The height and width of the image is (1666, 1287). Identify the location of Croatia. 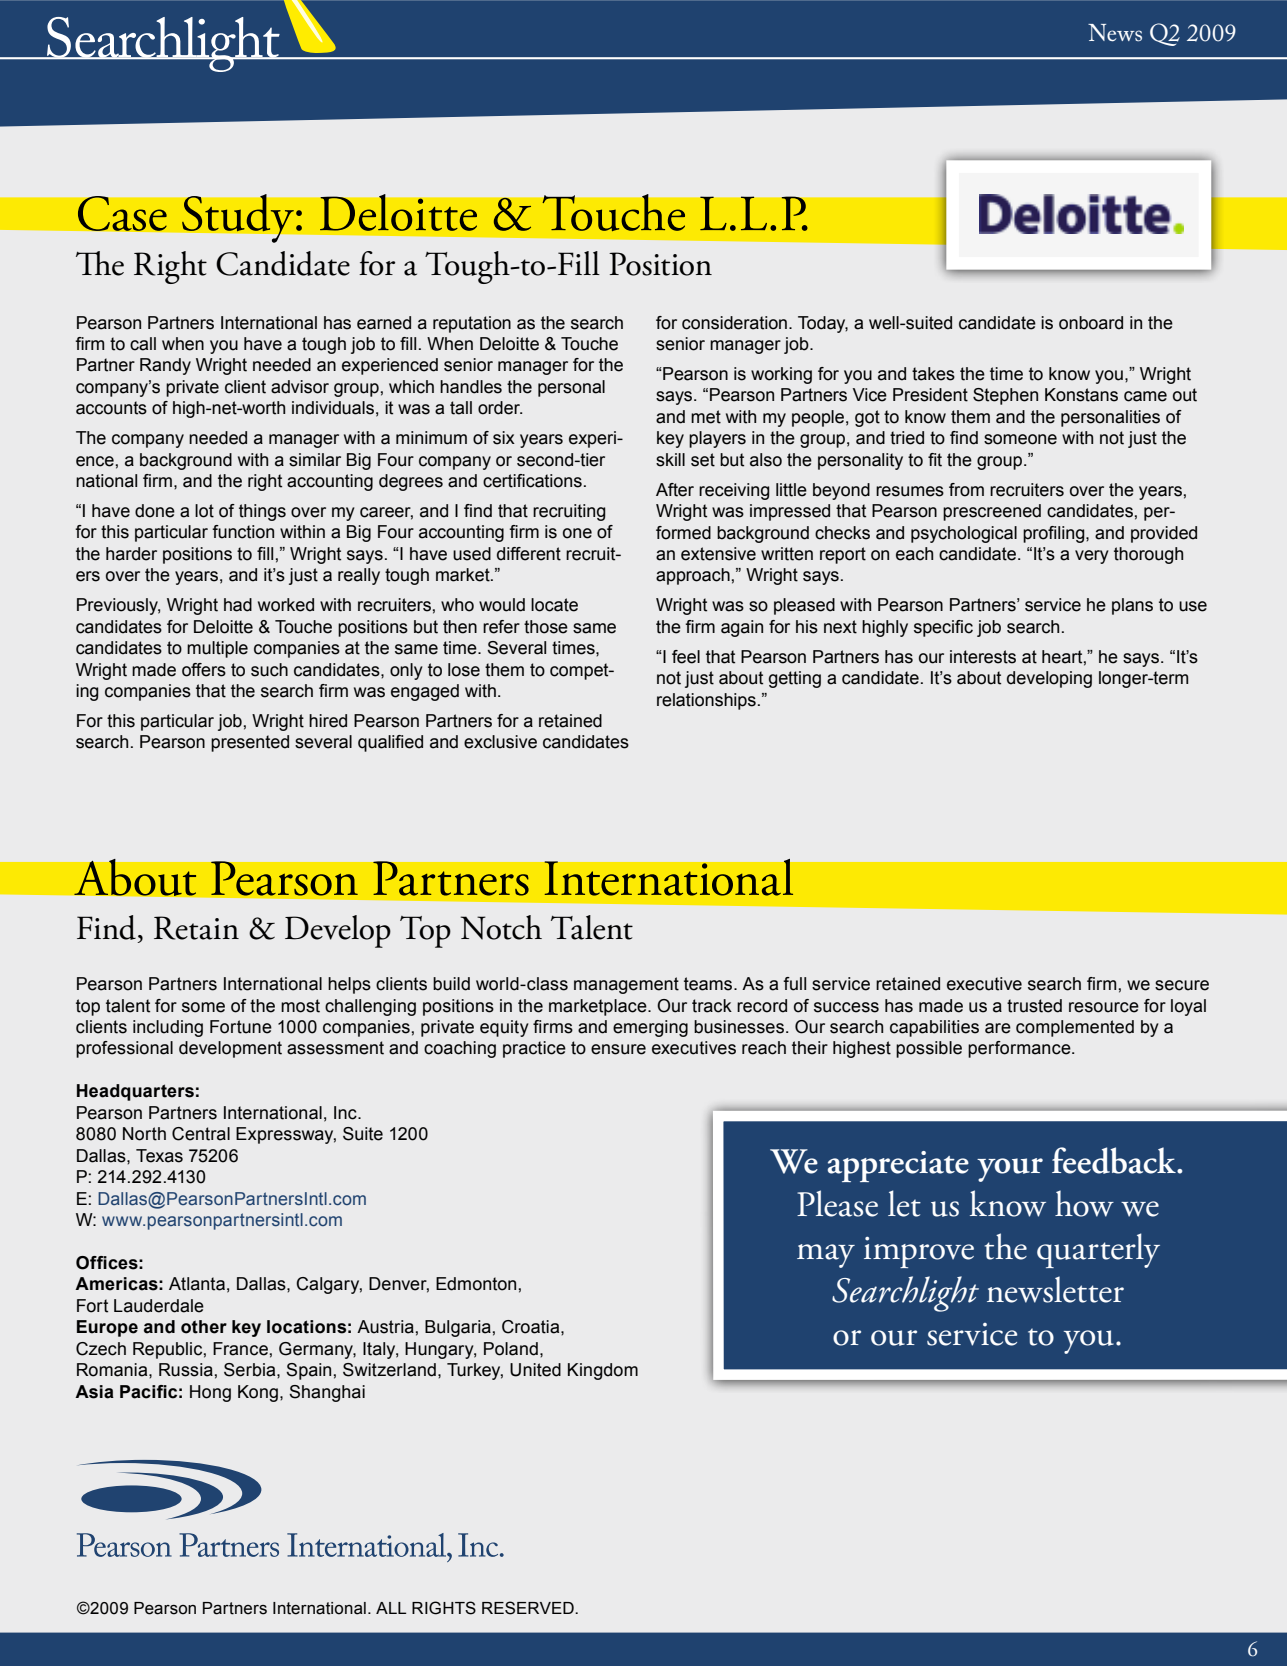
(532, 1327).
